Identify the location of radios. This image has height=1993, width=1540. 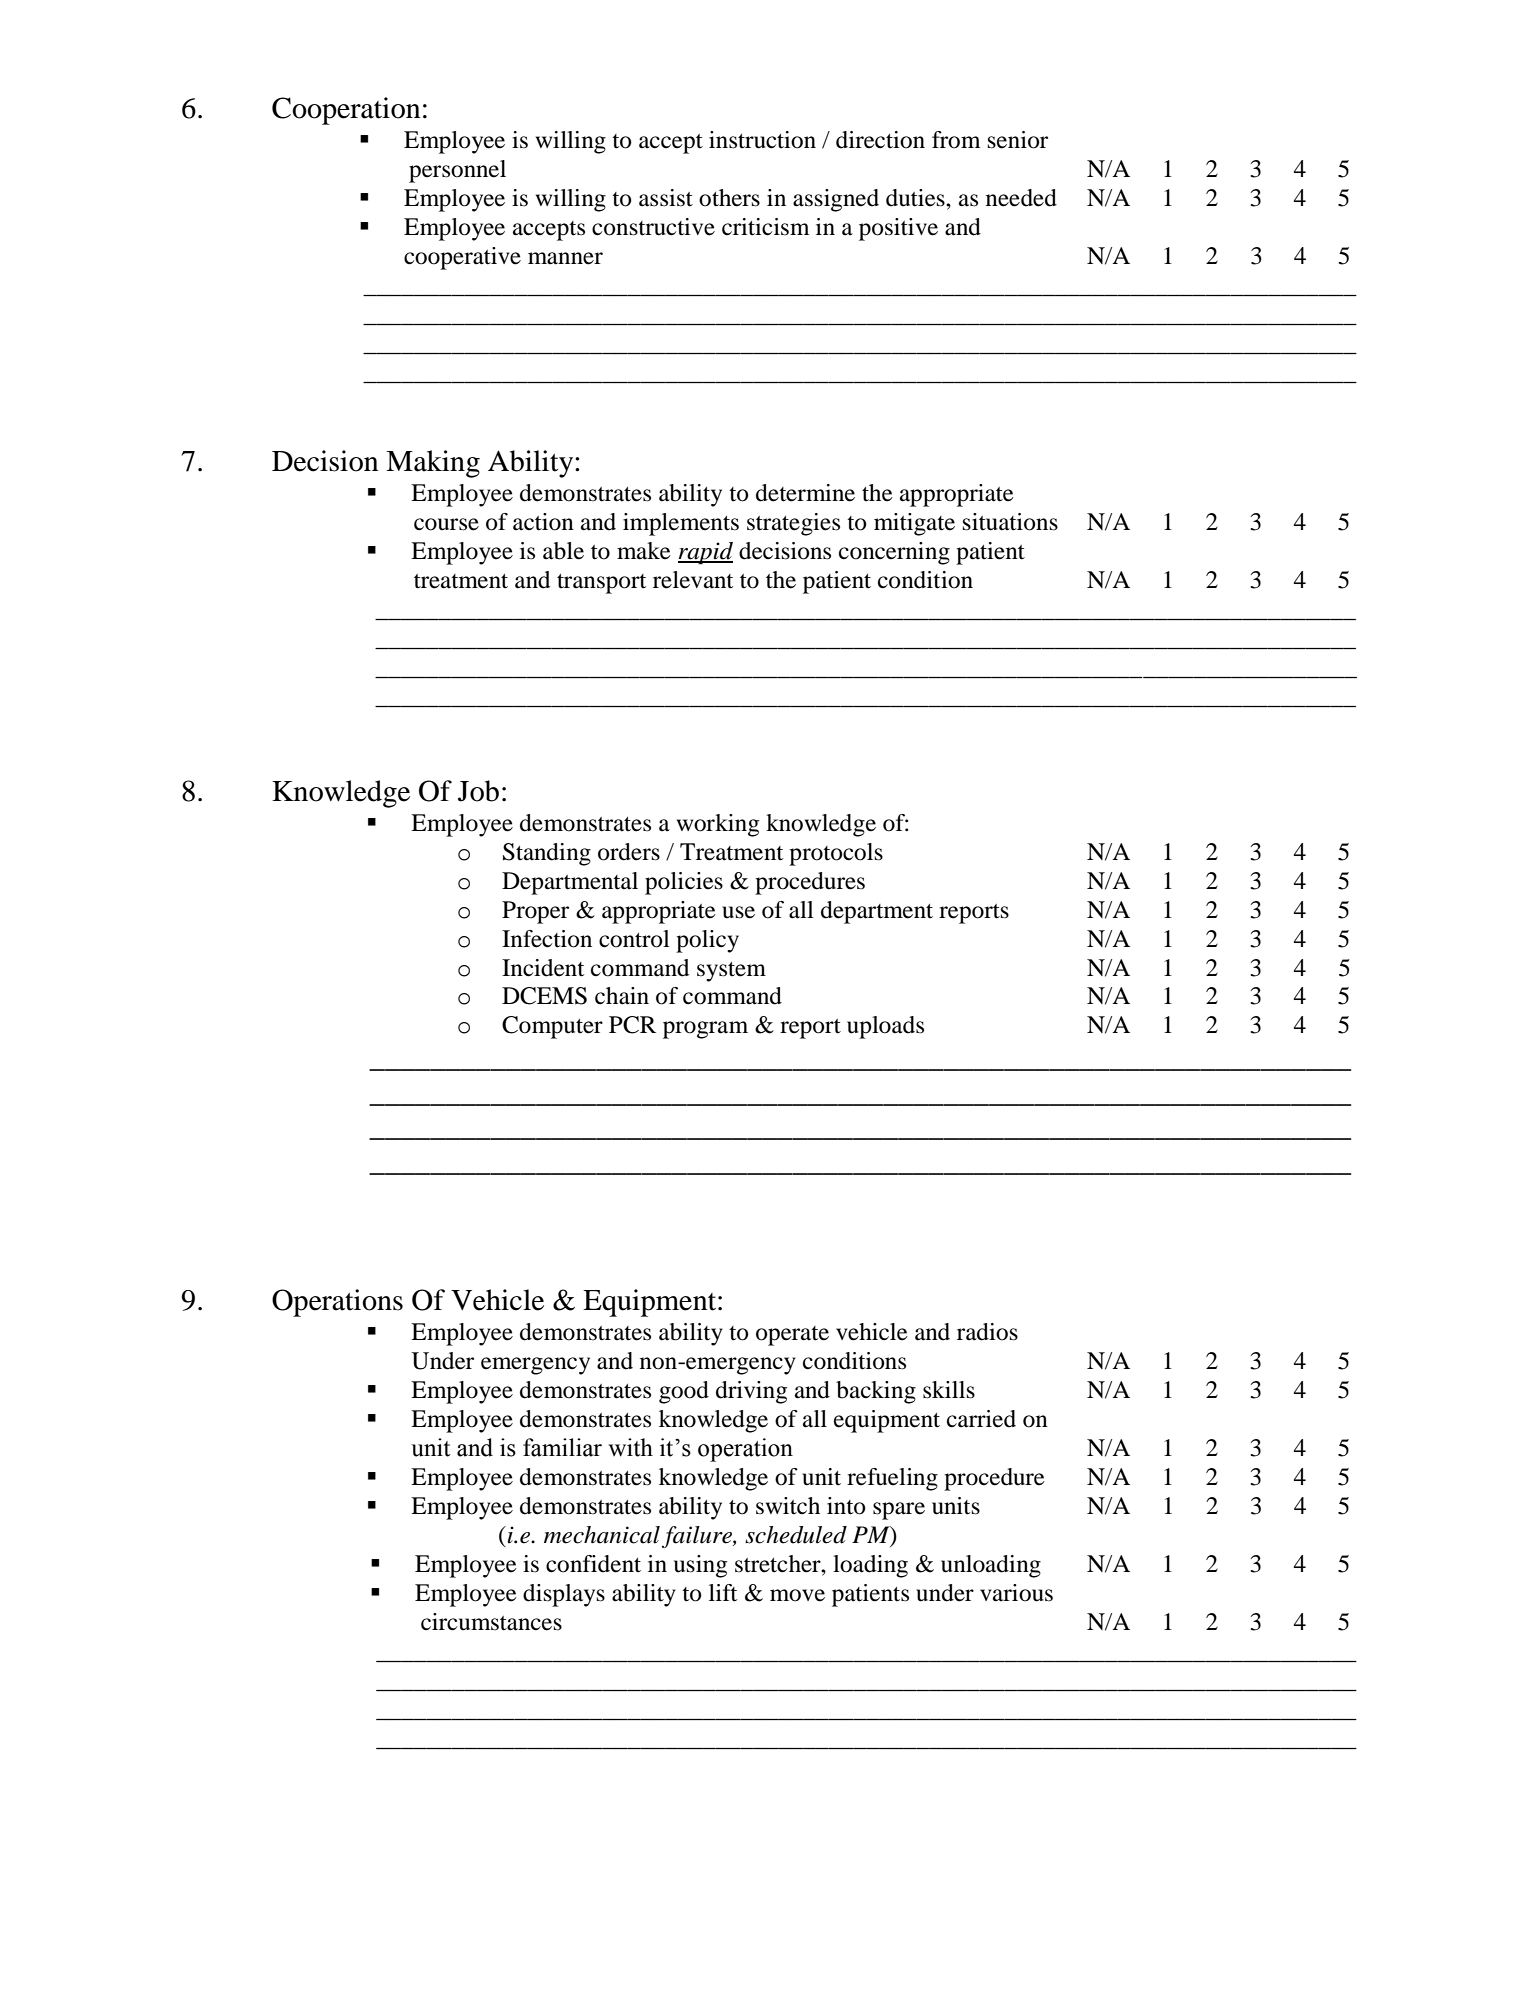
(987, 1332).
